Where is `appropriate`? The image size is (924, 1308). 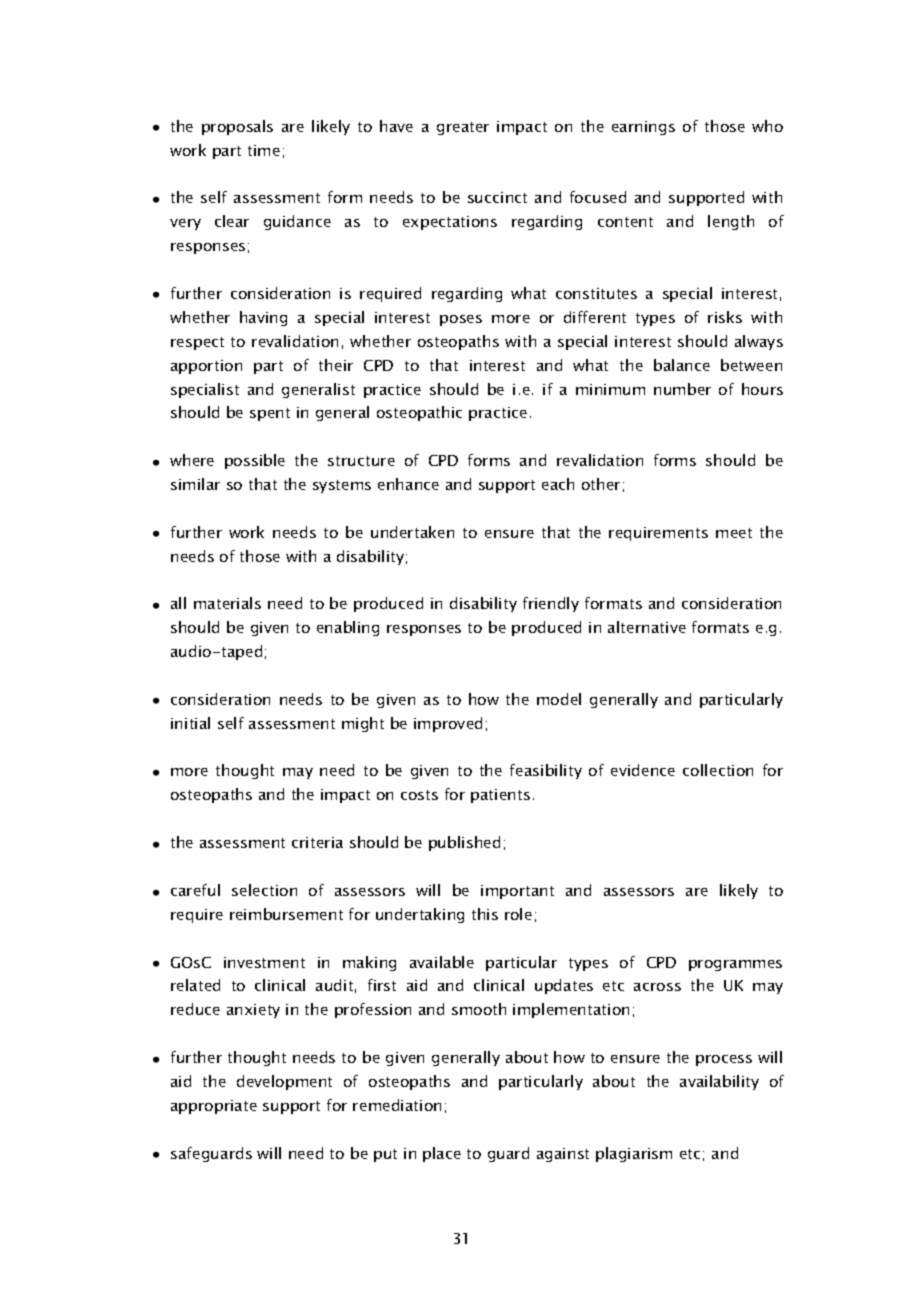
appropriate is located at coordinates (214, 1107).
